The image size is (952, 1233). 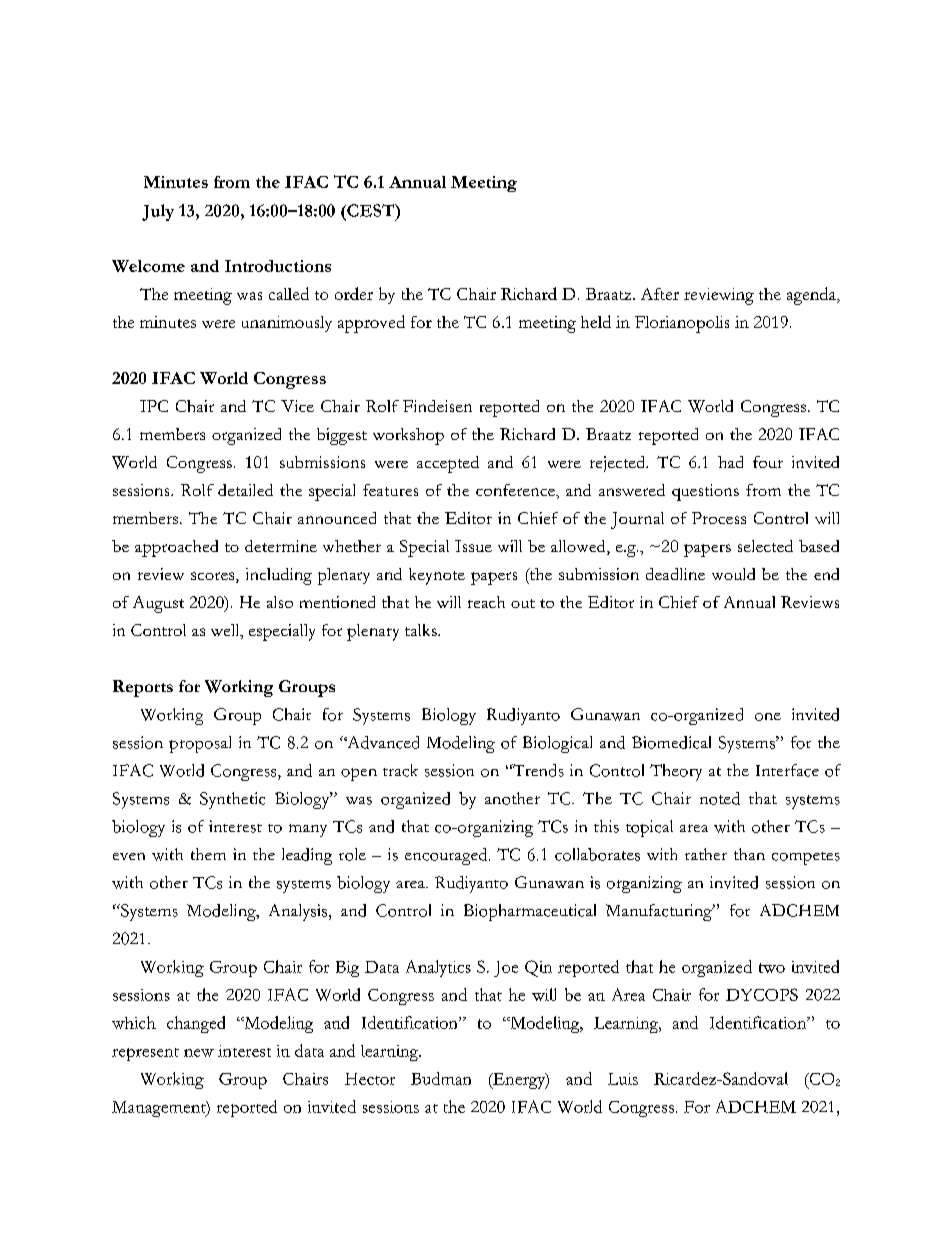 What do you see at coordinates (730, 462) in the screenshot?
I see `had` at bounding box center [730, 462].
